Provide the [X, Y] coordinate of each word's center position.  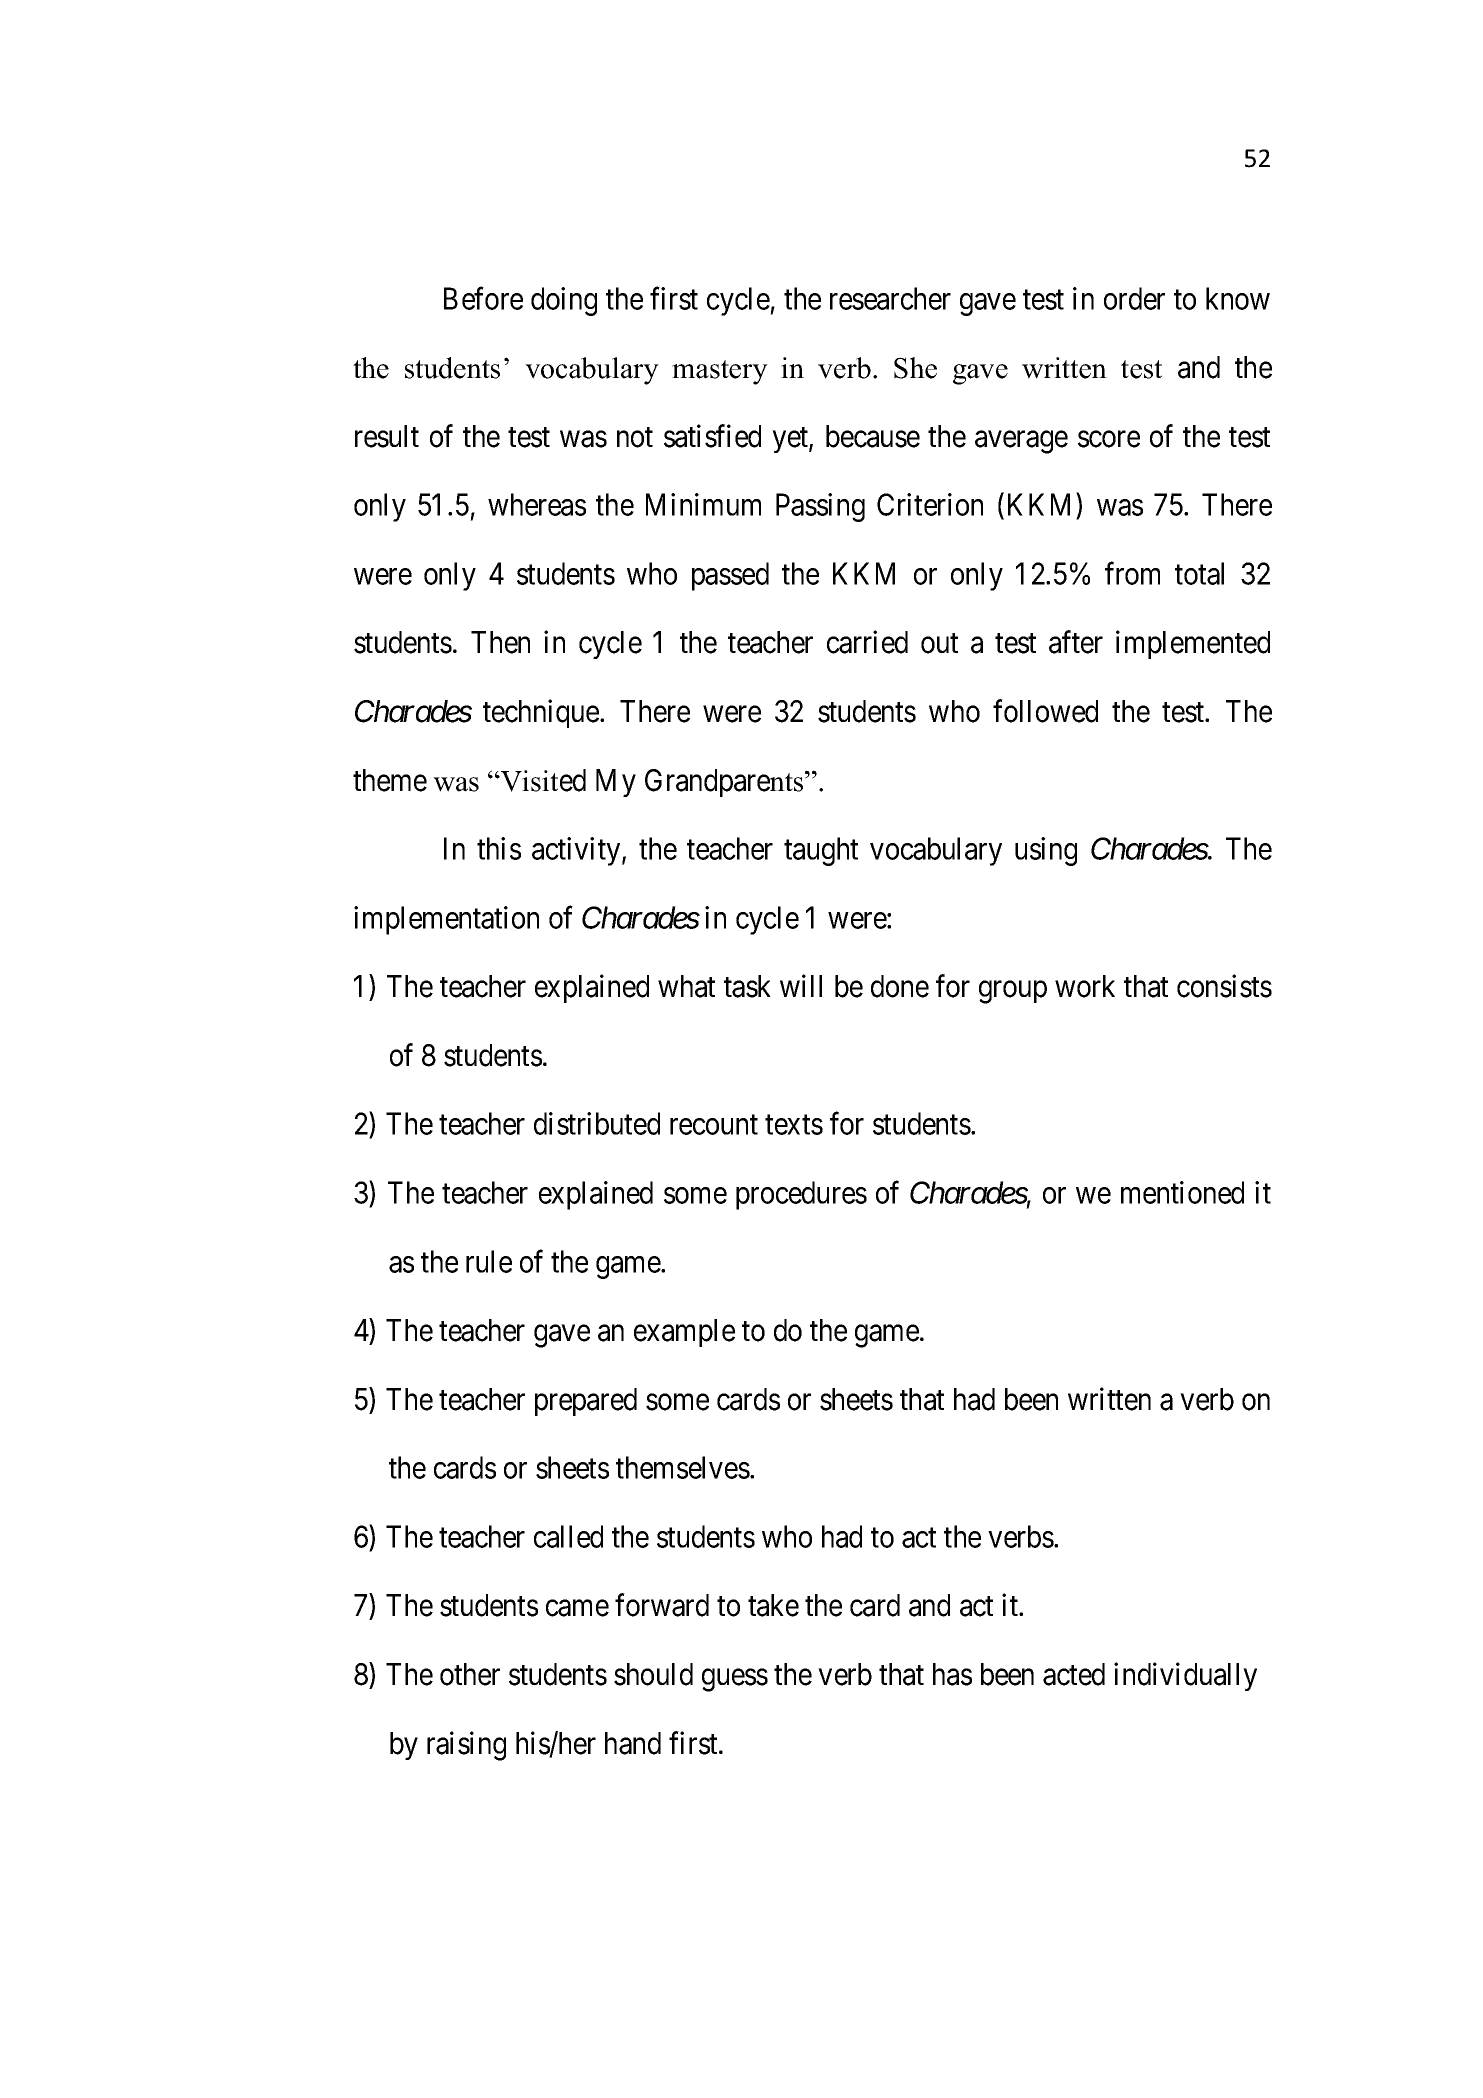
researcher [890, 298]
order [1134, 298]
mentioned [1182, 1192]
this [499, 848]
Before [483, 298]
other [470, 1674]
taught [821, 851]
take [773, 1605]
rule [489, 1261]
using [1046, 851]
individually [1185, 1676]
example [684, 1333]
